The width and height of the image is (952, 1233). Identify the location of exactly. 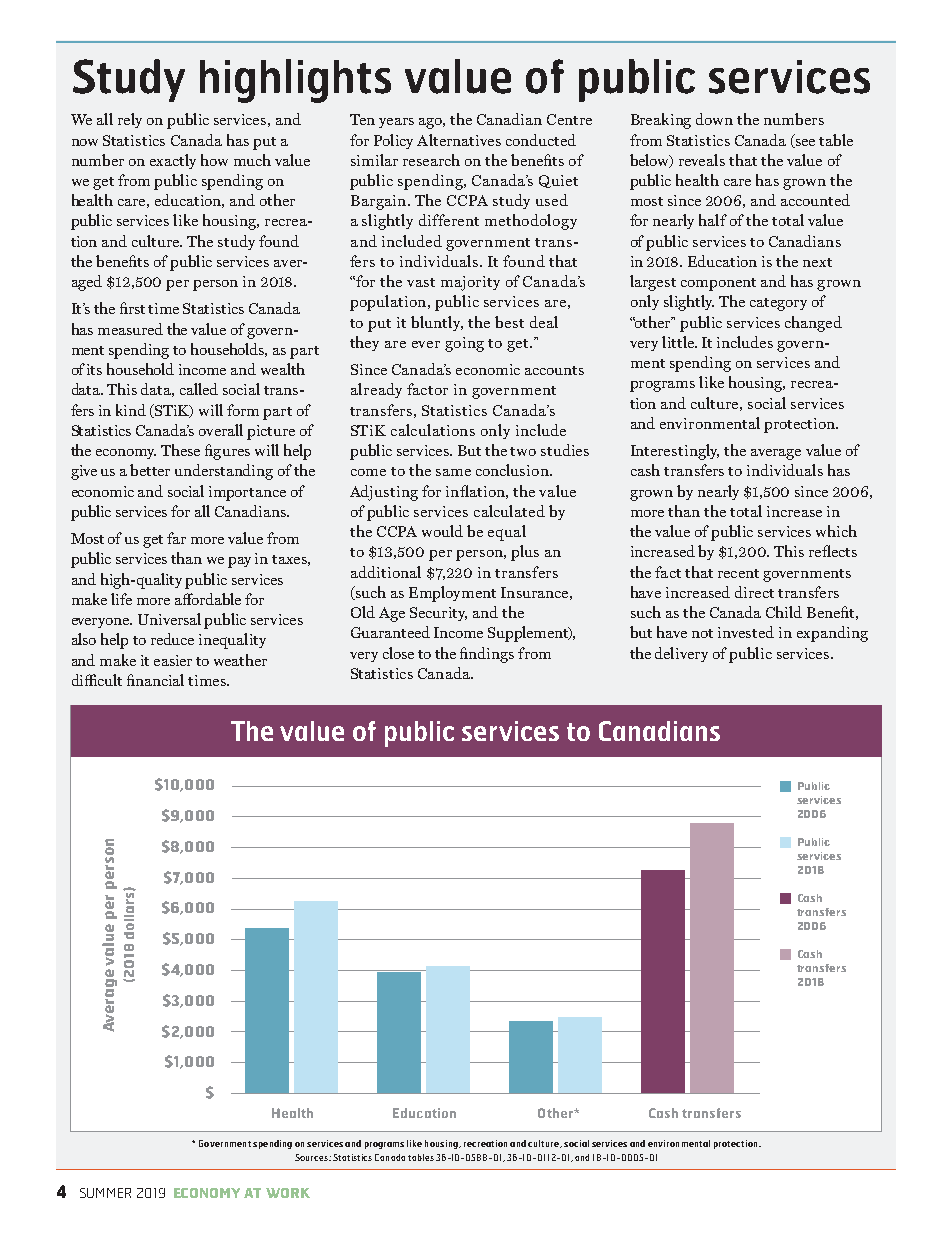
(173, 161).
